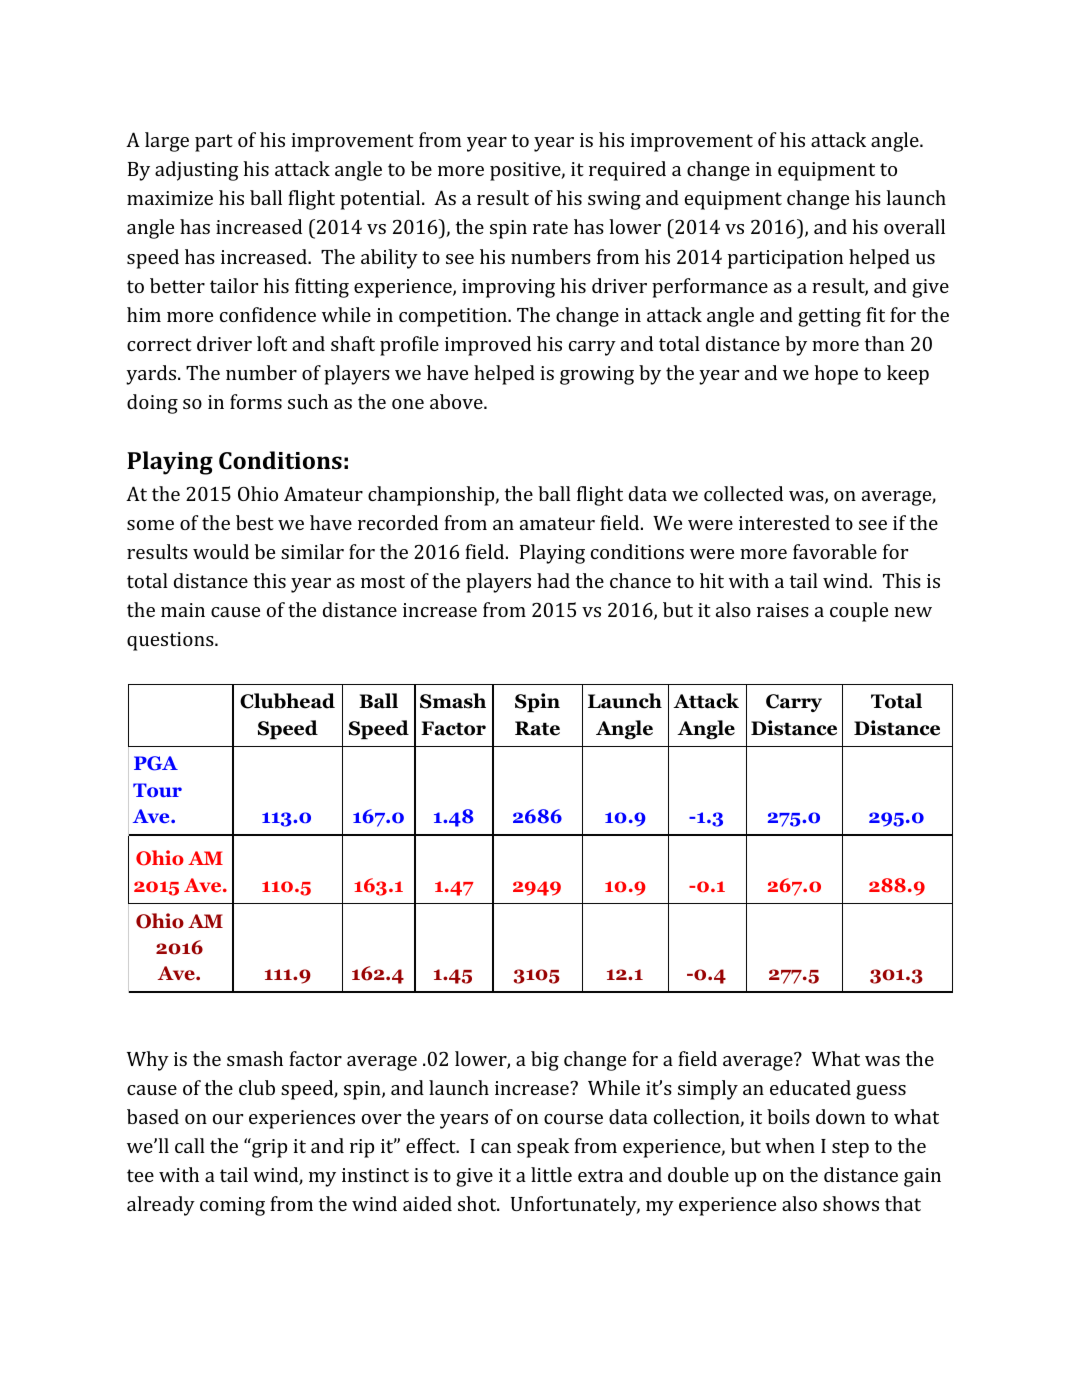 Image resolution: width=1077 pixels, height=1394 pixels. Describe the element at coordinates (859, 612) in the image. I see `couple` at that location.
